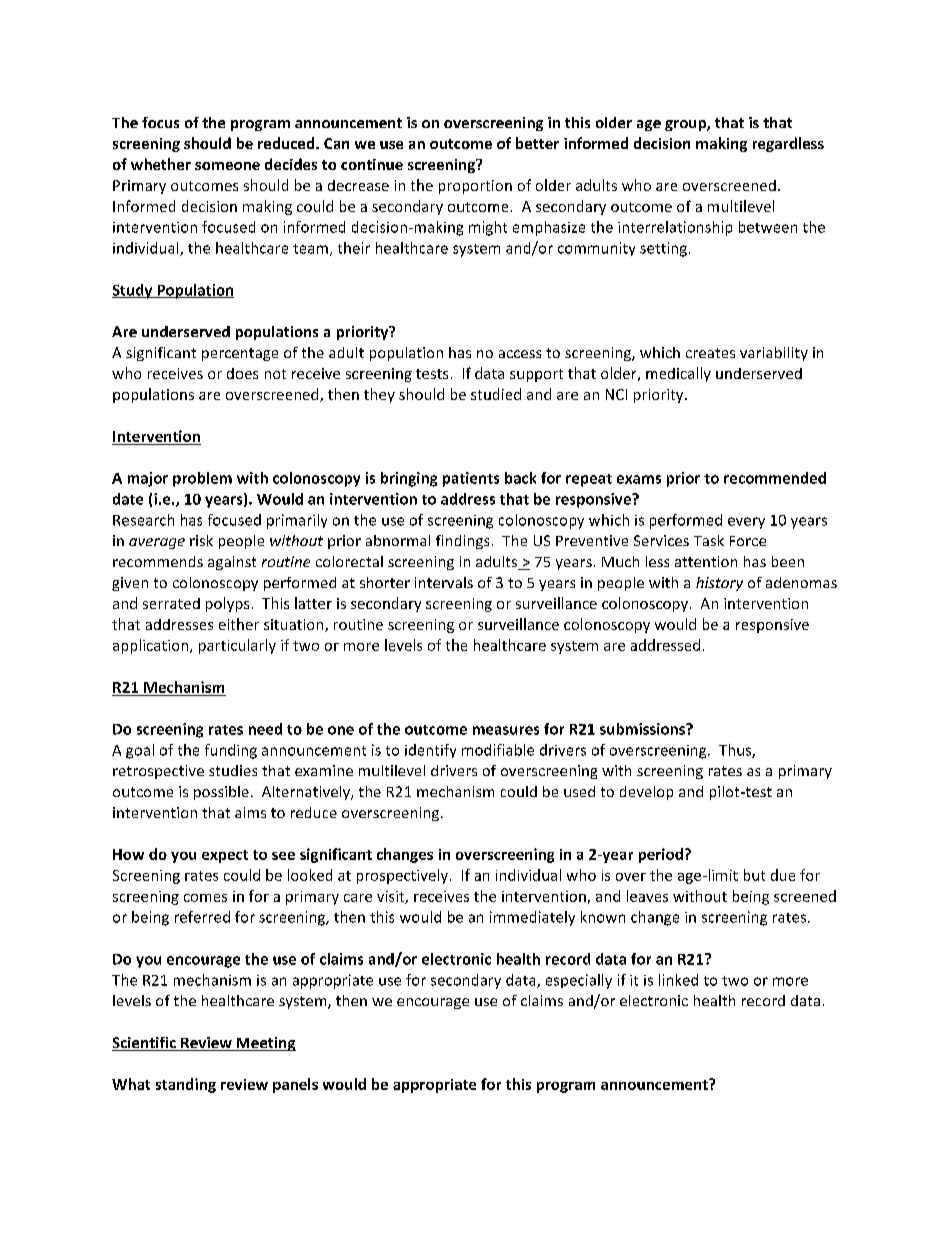 The height and width of the screenshot is (1233, 952). Describe the element at coordinates (719, 584) in the screenshot. I see `history` at that location.
